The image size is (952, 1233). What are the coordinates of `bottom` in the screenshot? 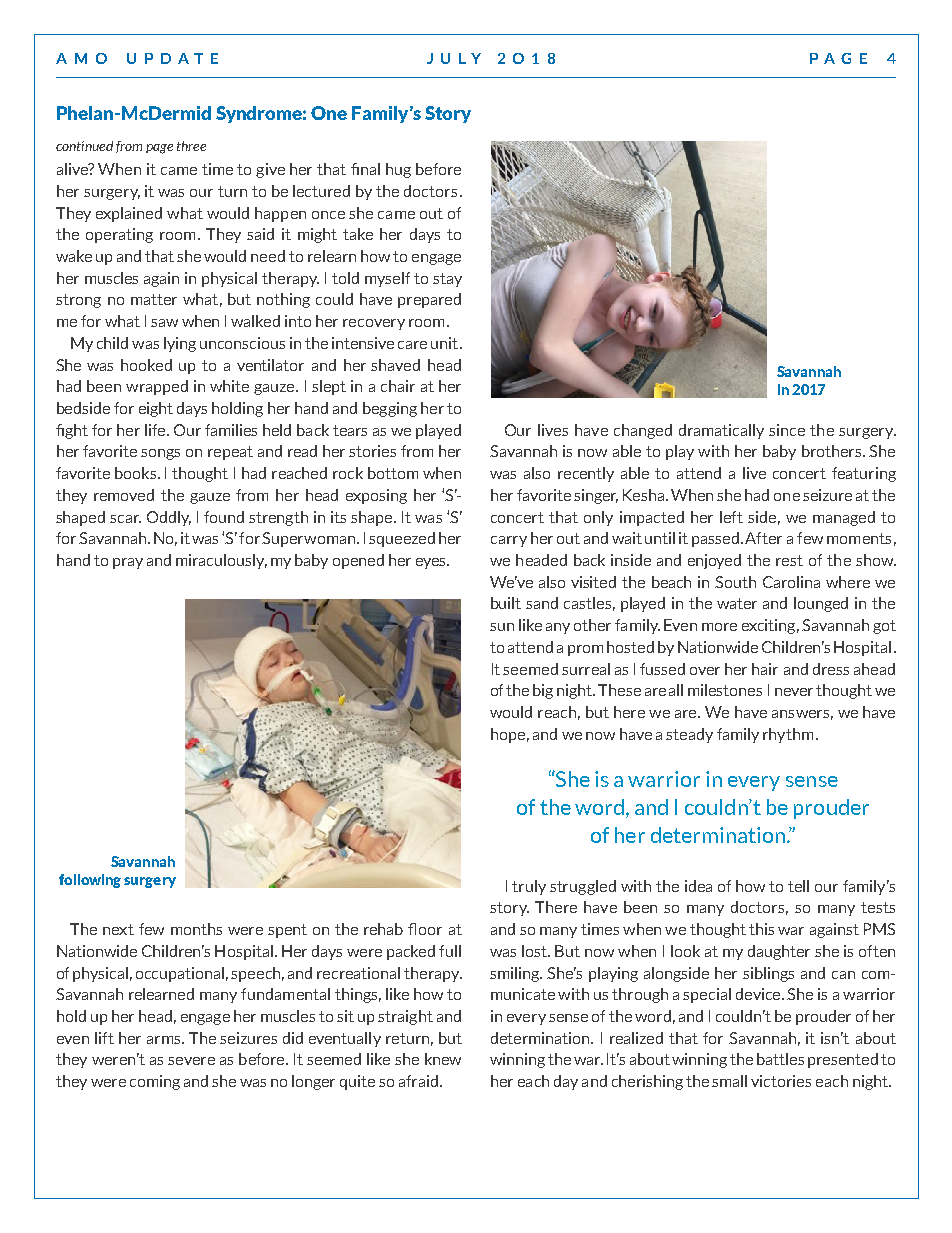 It's located at (393, 473).
